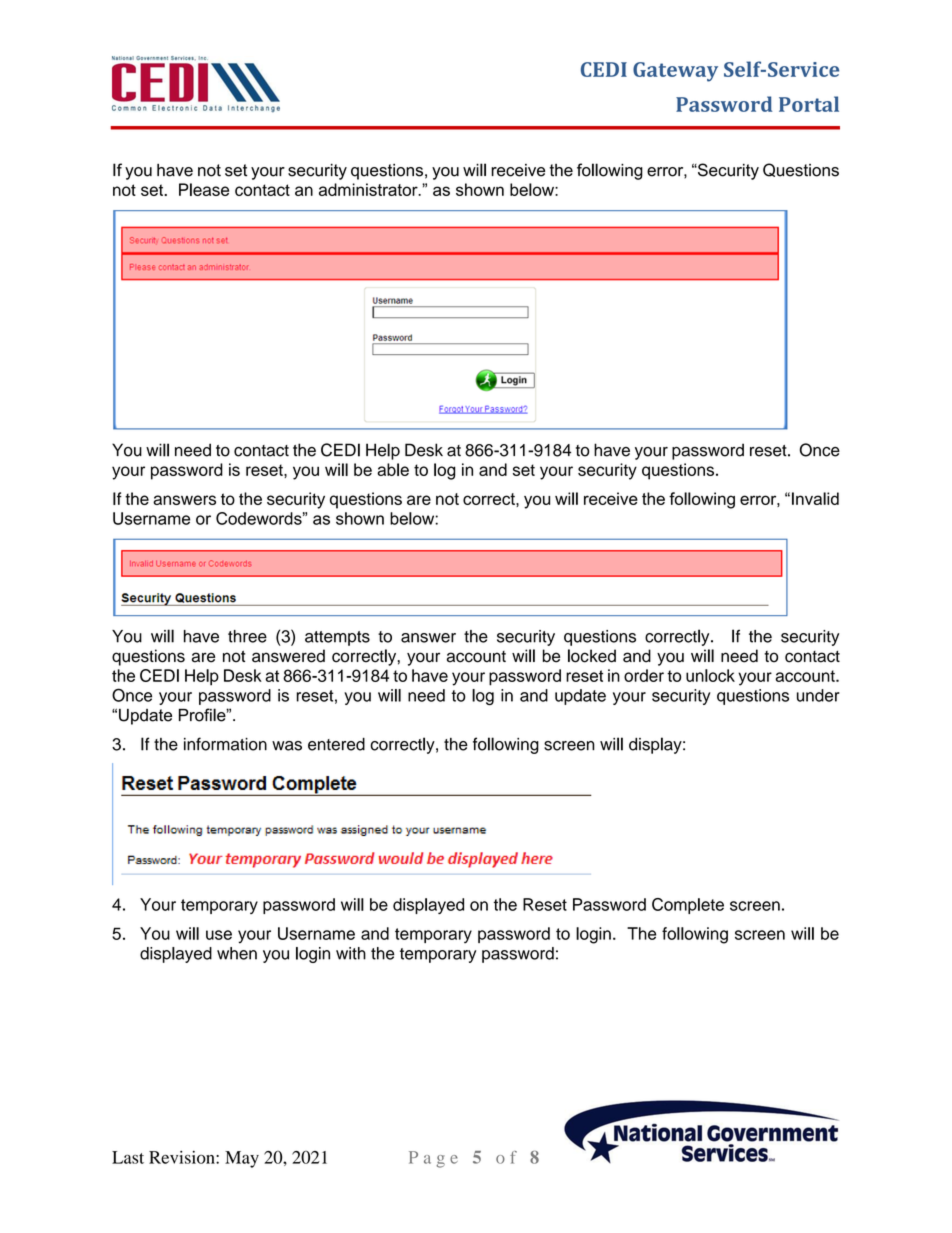  I want to click on Please, so click(204, 189).
